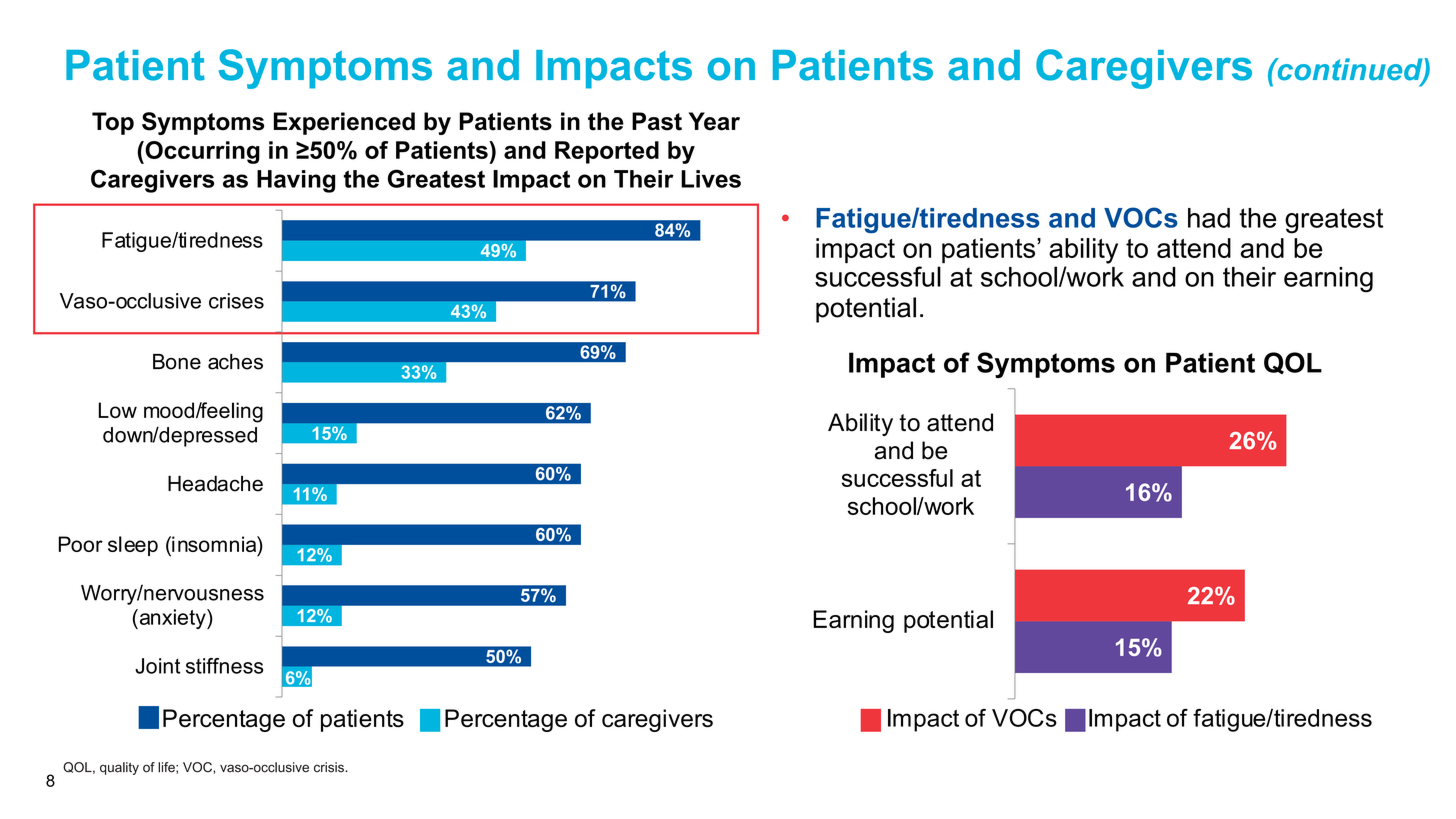 Image resolution: width=1456 pixels, height=819 pixels. What do you see at coordinates (1209, 218) in the image?
I see `had` at bounding box center [1209, 218].
